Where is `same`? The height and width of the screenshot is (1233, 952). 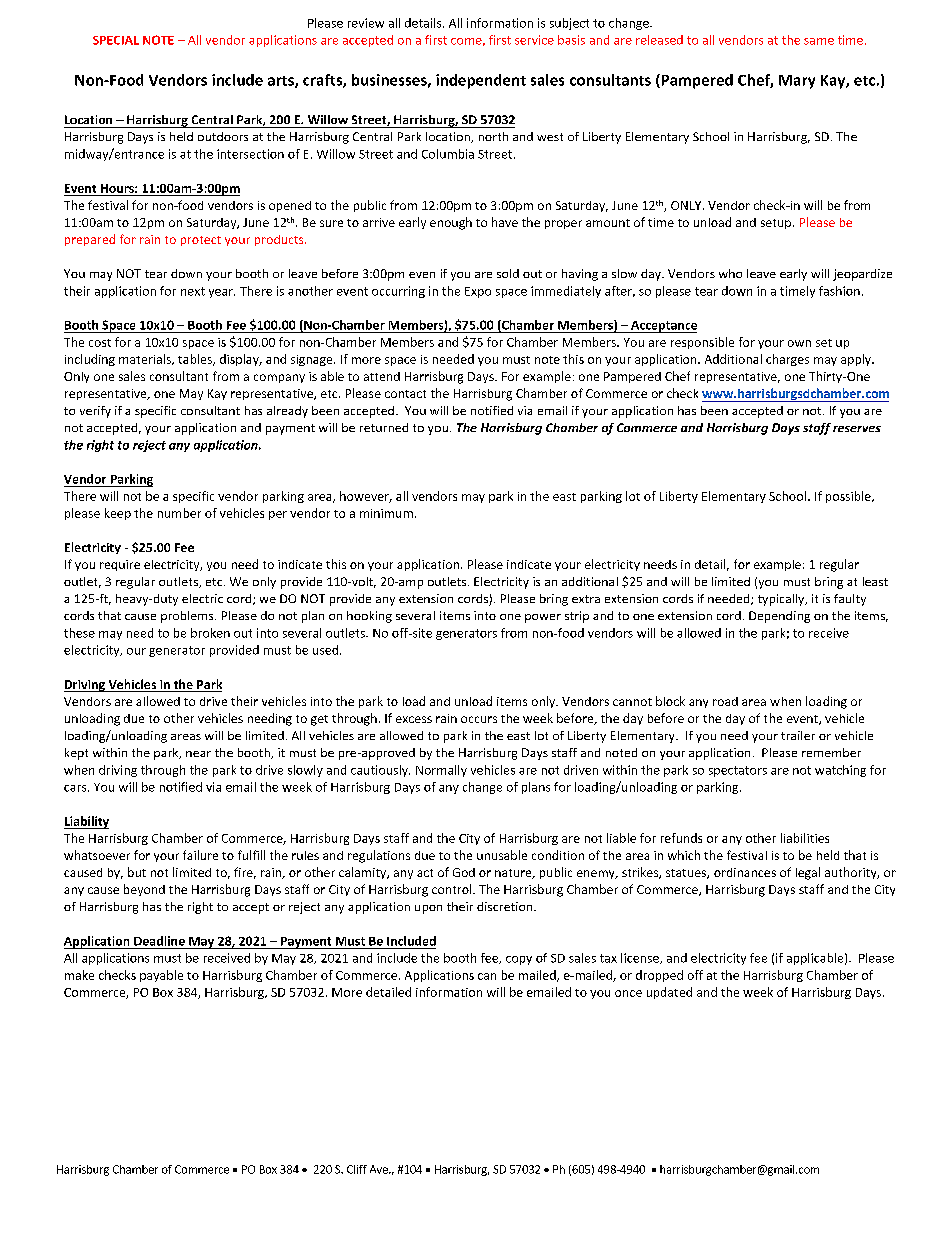 same is located at coordinates (819, 41).
